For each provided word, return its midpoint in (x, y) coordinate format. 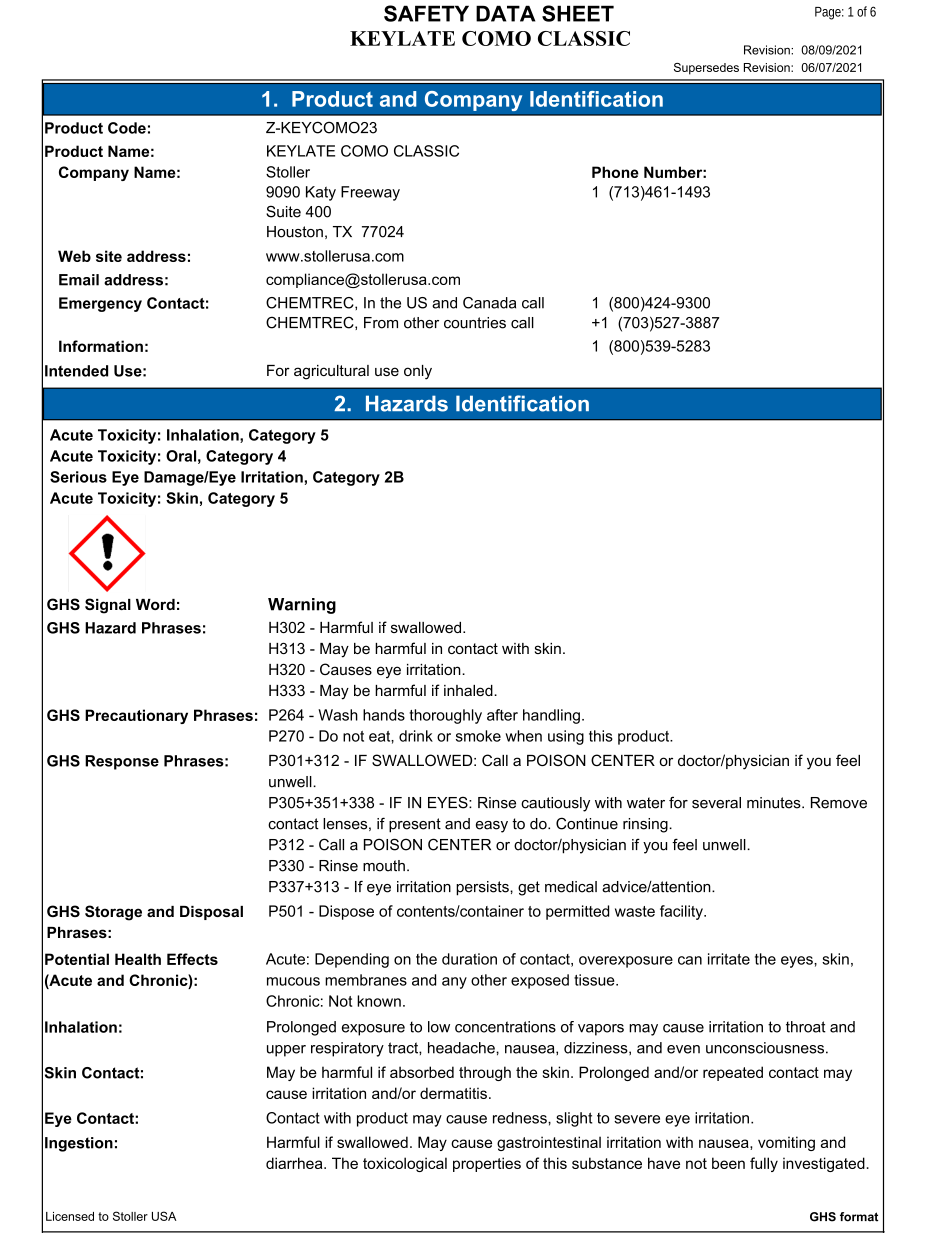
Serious (78, 477)
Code (127, 128)
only (418, 372)
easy (492, 827)
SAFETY (426, 13)
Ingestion (79, 1144)
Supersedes (706, 69)
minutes (775, 803)
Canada (489, 303)
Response (122, 762)
